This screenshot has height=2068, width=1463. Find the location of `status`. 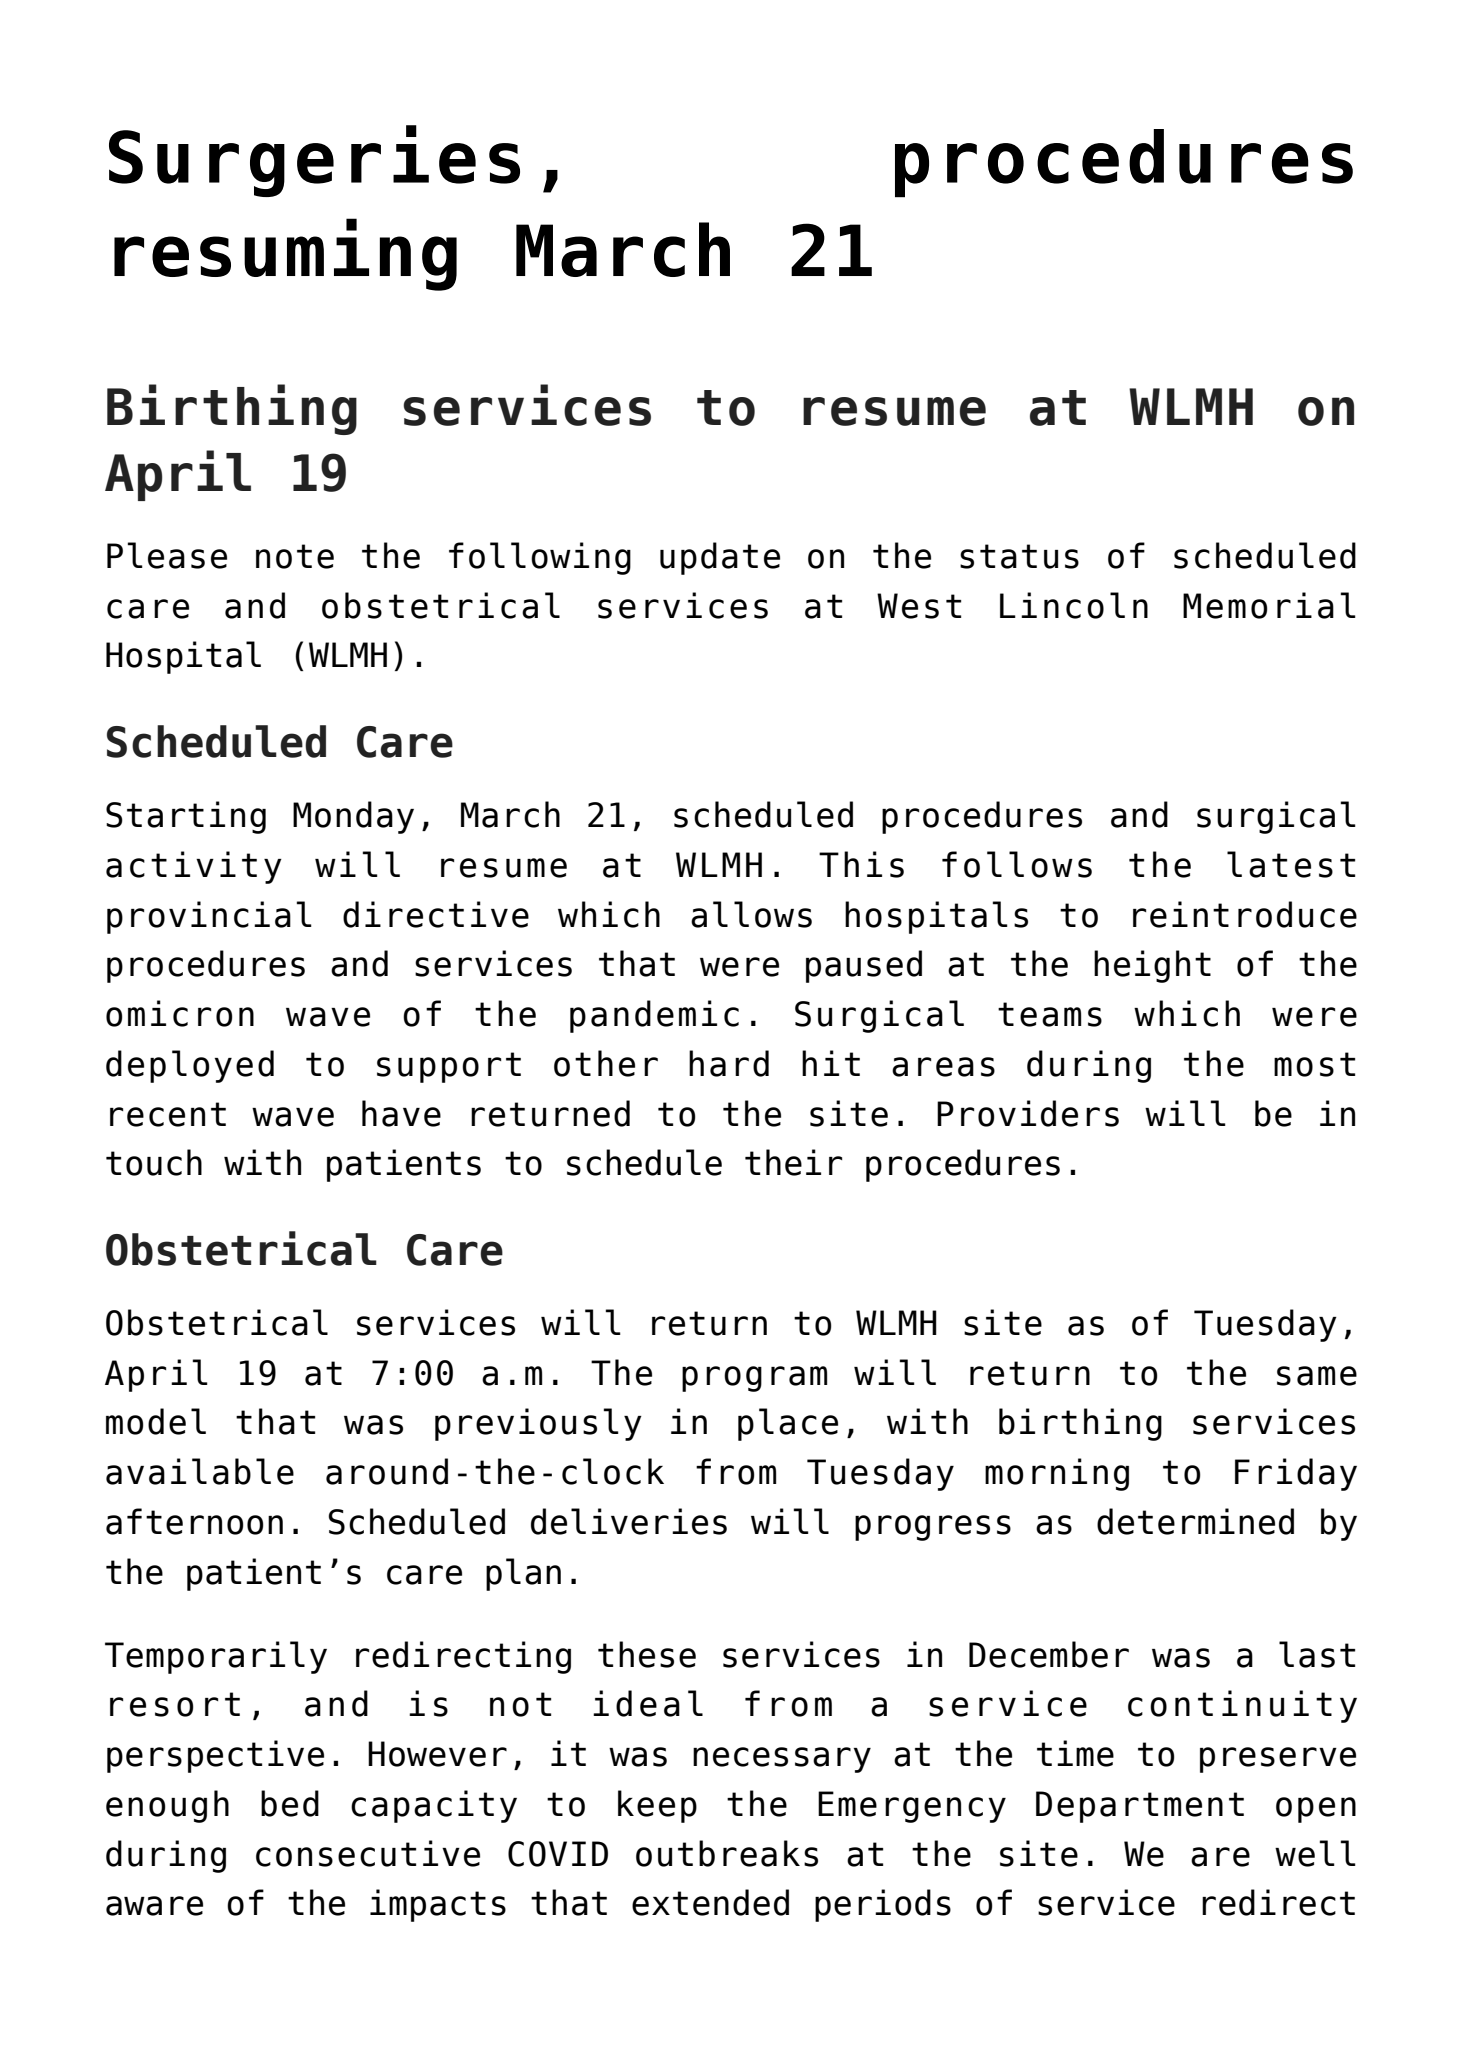

status is located at coordinates (1019, 556).
